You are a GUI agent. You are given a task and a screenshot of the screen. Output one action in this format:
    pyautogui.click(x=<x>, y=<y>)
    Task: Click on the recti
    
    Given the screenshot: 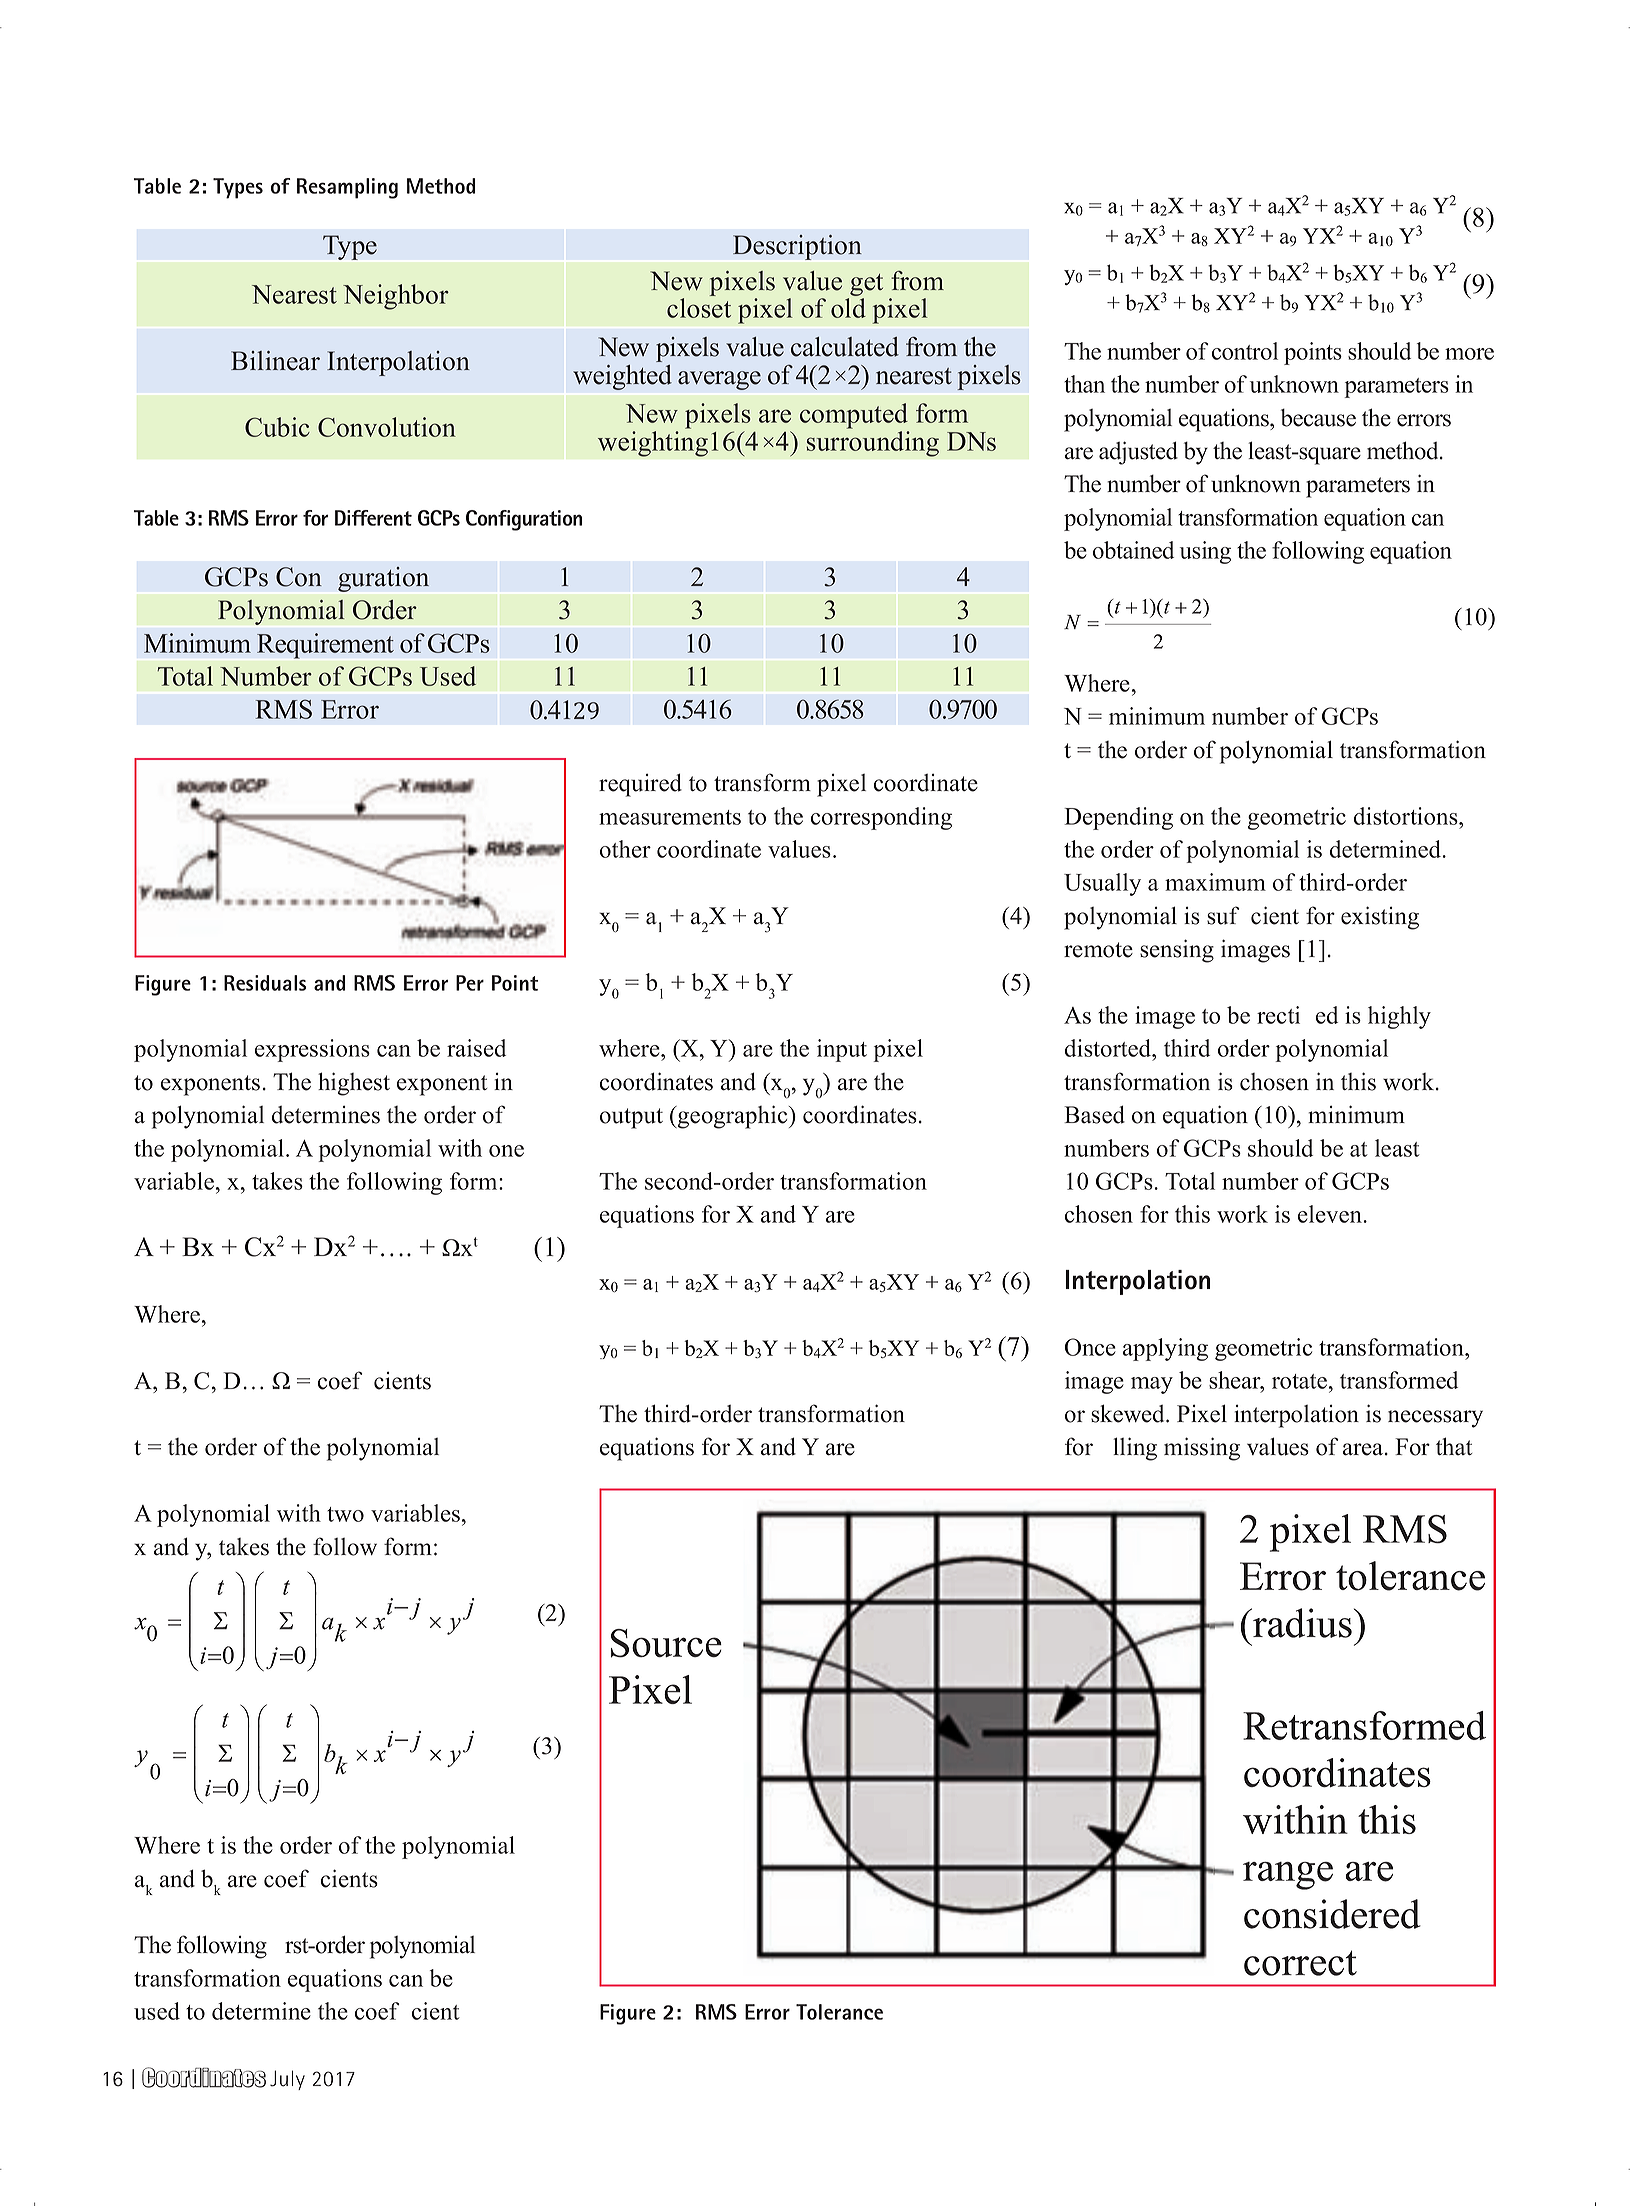 What is the action you would take?
    pyautogui.click(x=1278, y=1015)
